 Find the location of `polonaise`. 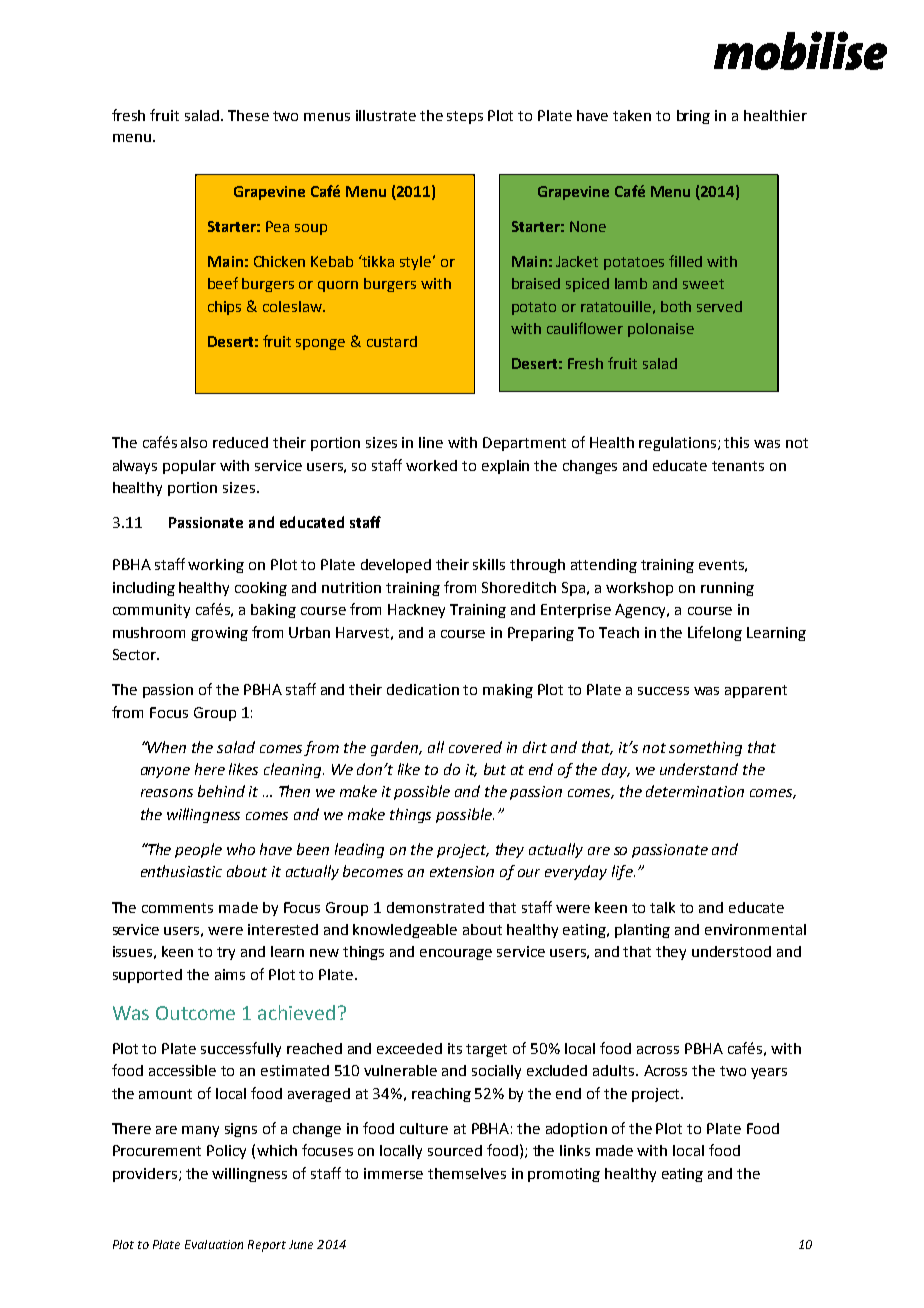

polonaise is located at coordinates (661, 330).
